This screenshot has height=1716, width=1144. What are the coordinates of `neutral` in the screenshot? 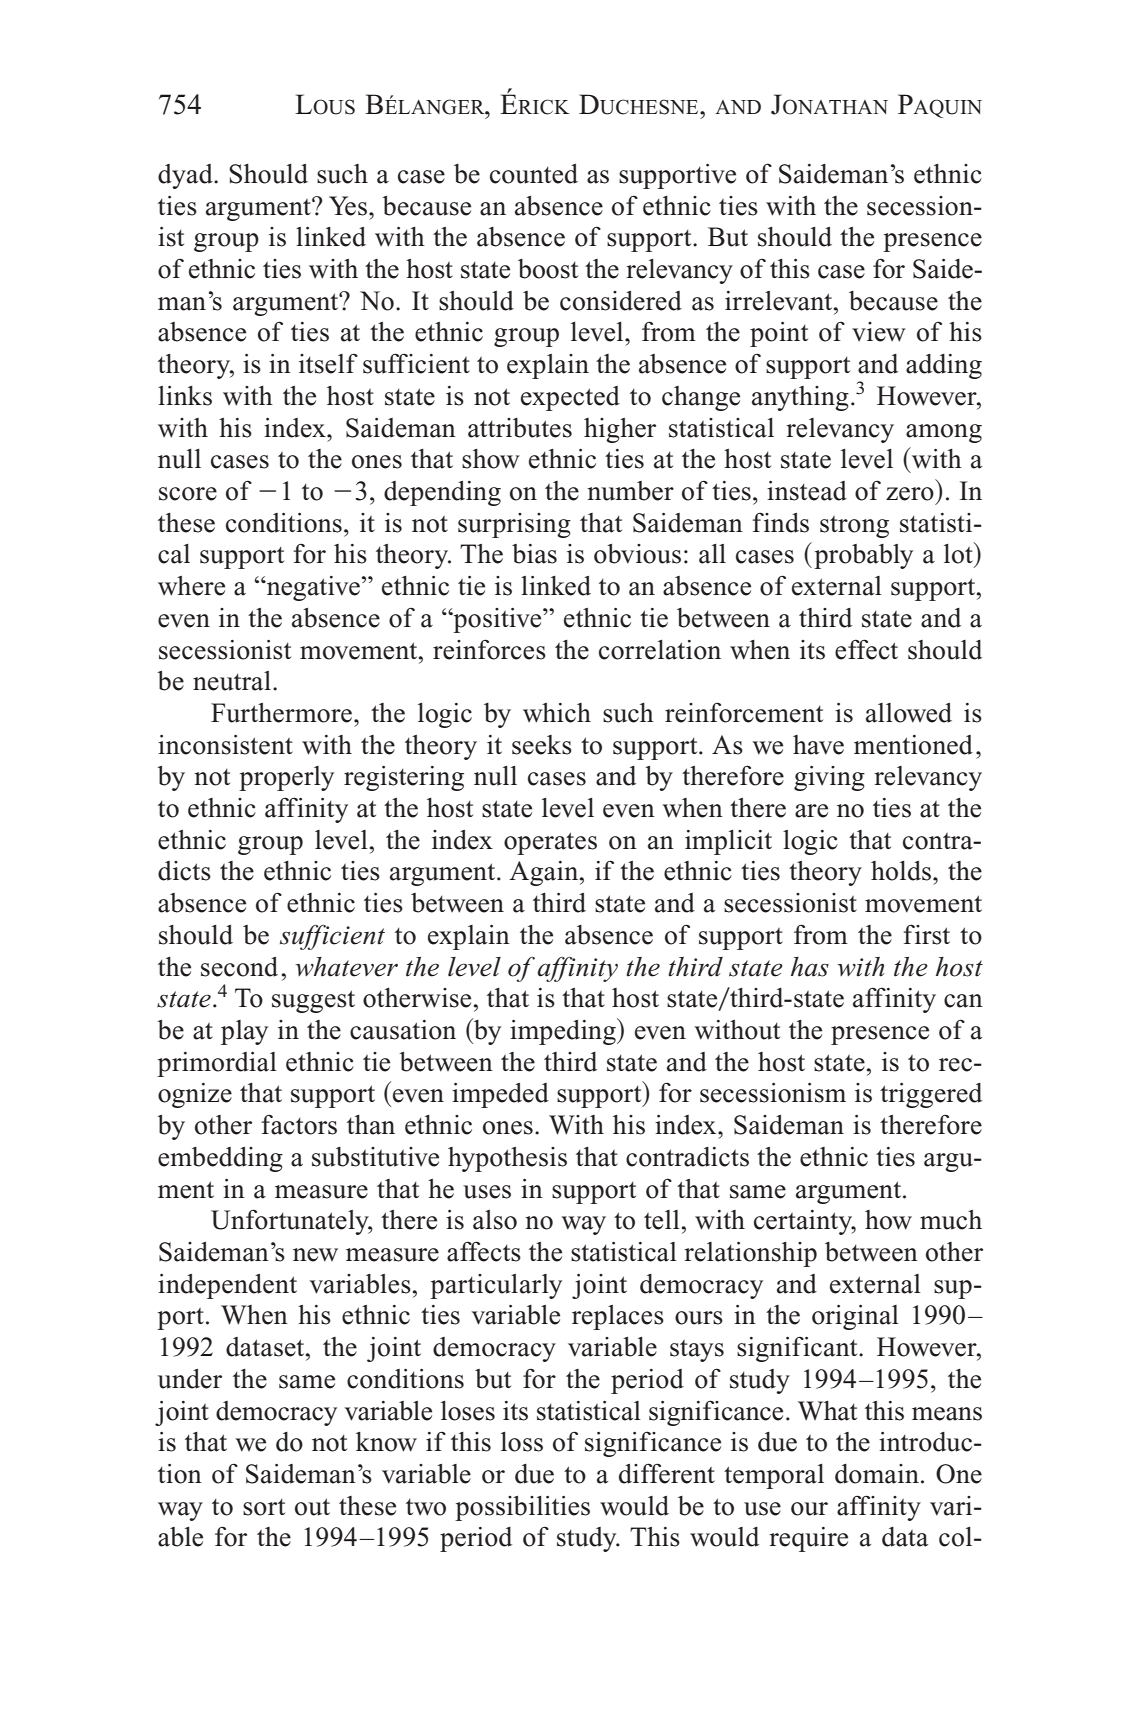 It's located at (232, 681).
